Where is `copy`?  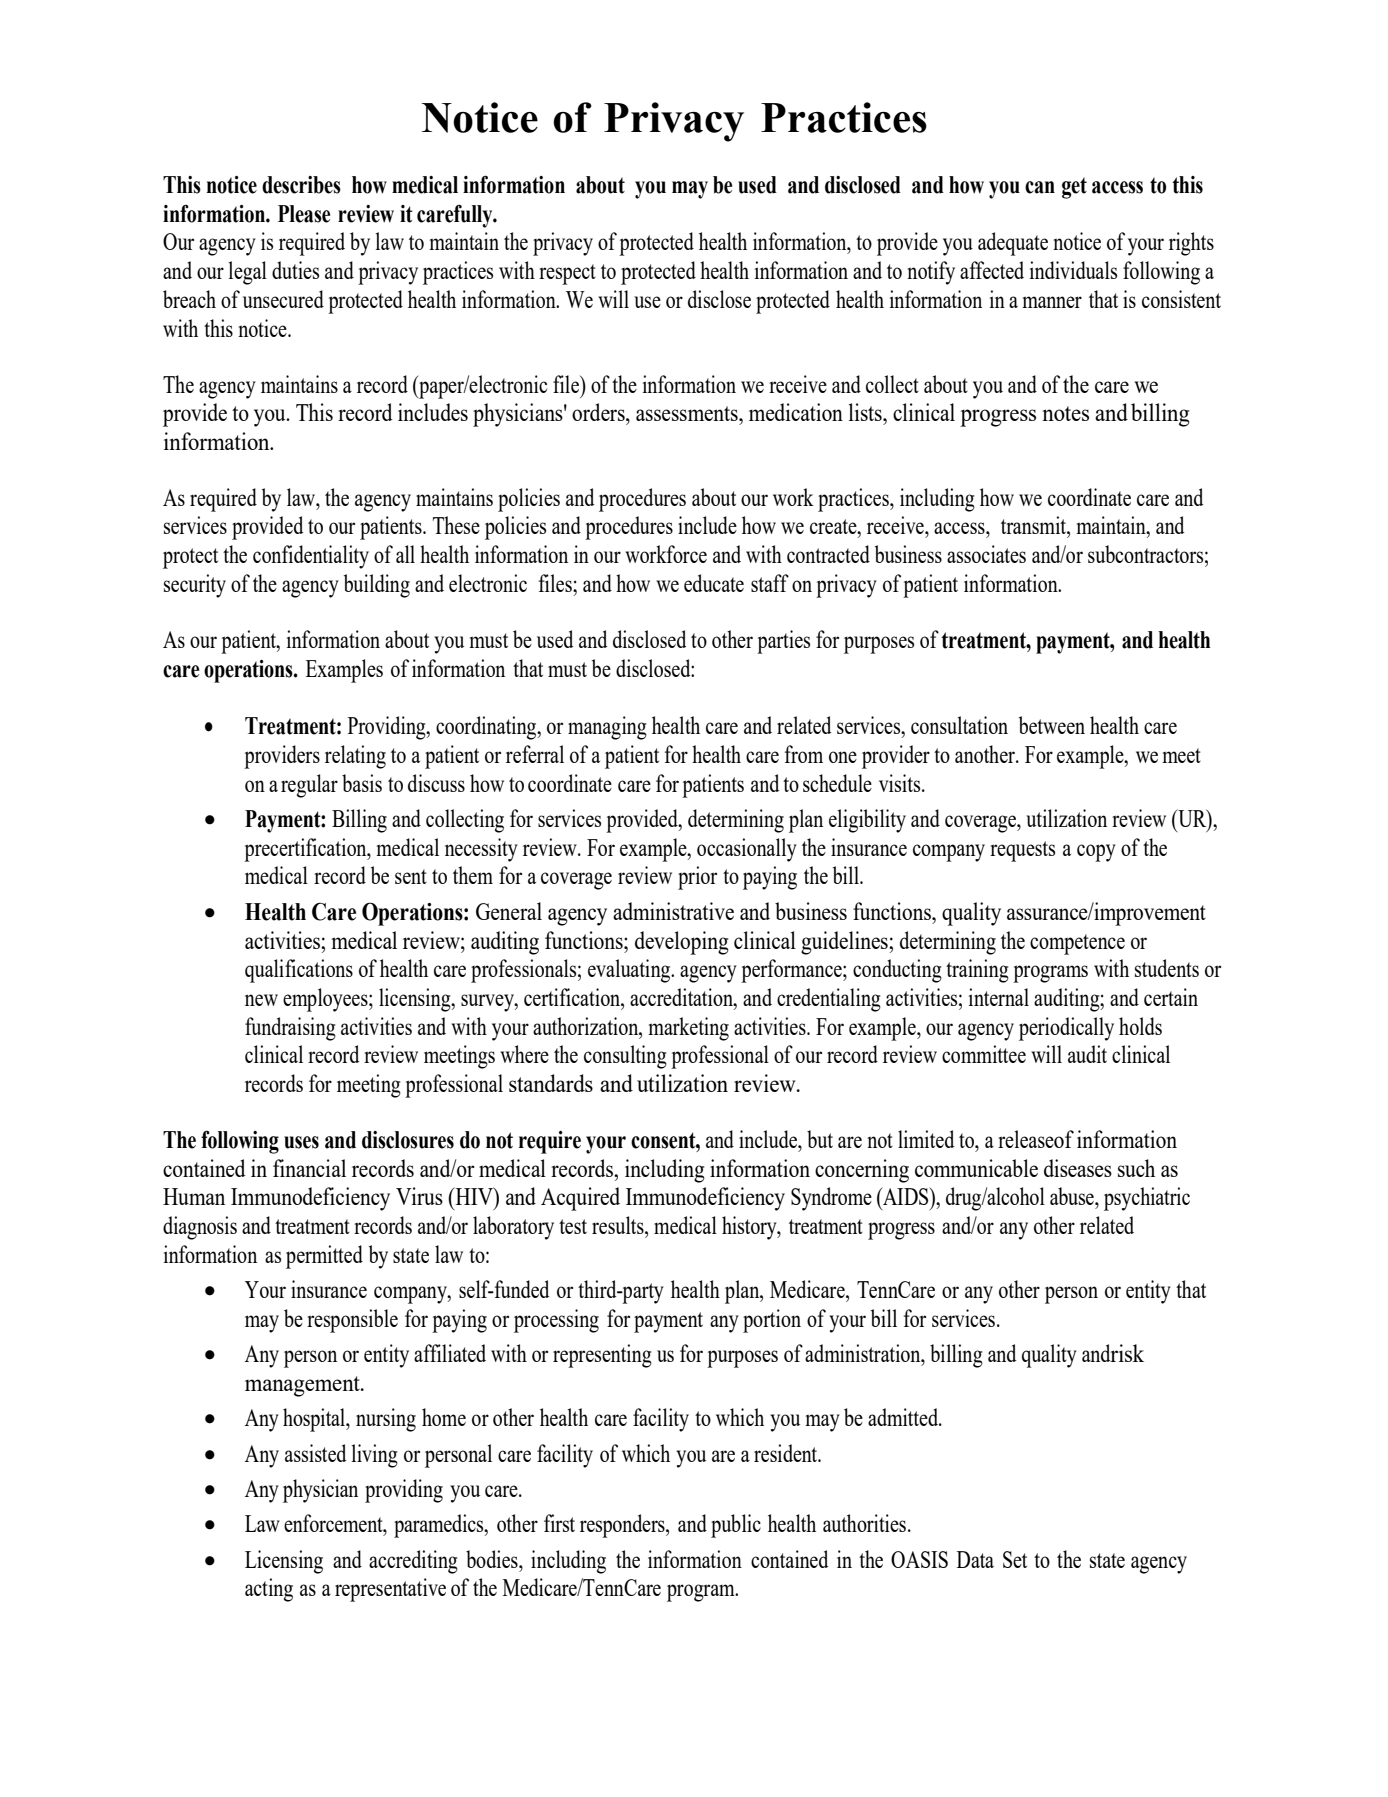
copy is located at coordinates (1096, 853).
